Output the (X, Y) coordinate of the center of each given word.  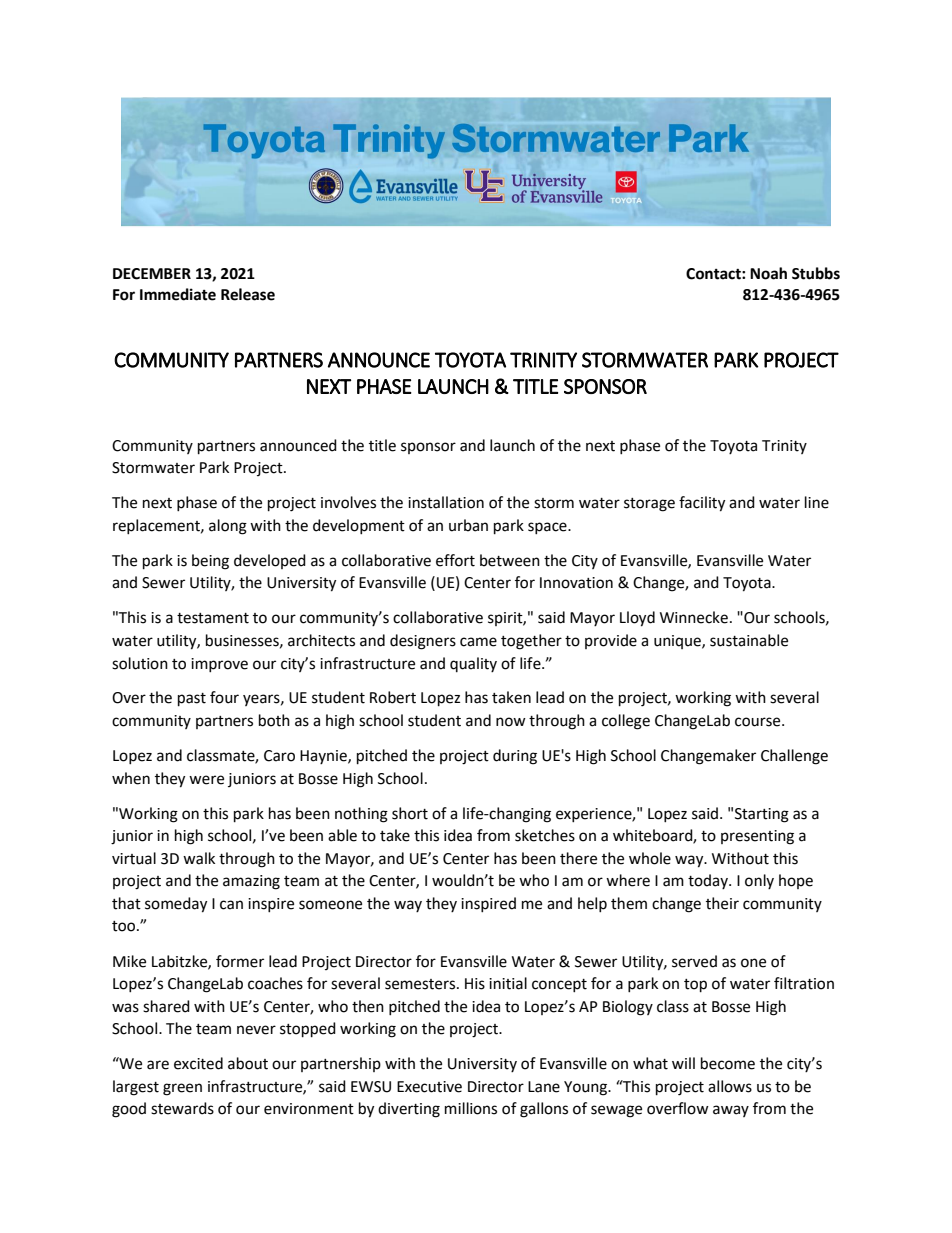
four (224, 697)
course (759, 722)
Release (248, 294)
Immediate (178, 294)
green (182, 1089)
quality (473, 664)
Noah (768, 273)
